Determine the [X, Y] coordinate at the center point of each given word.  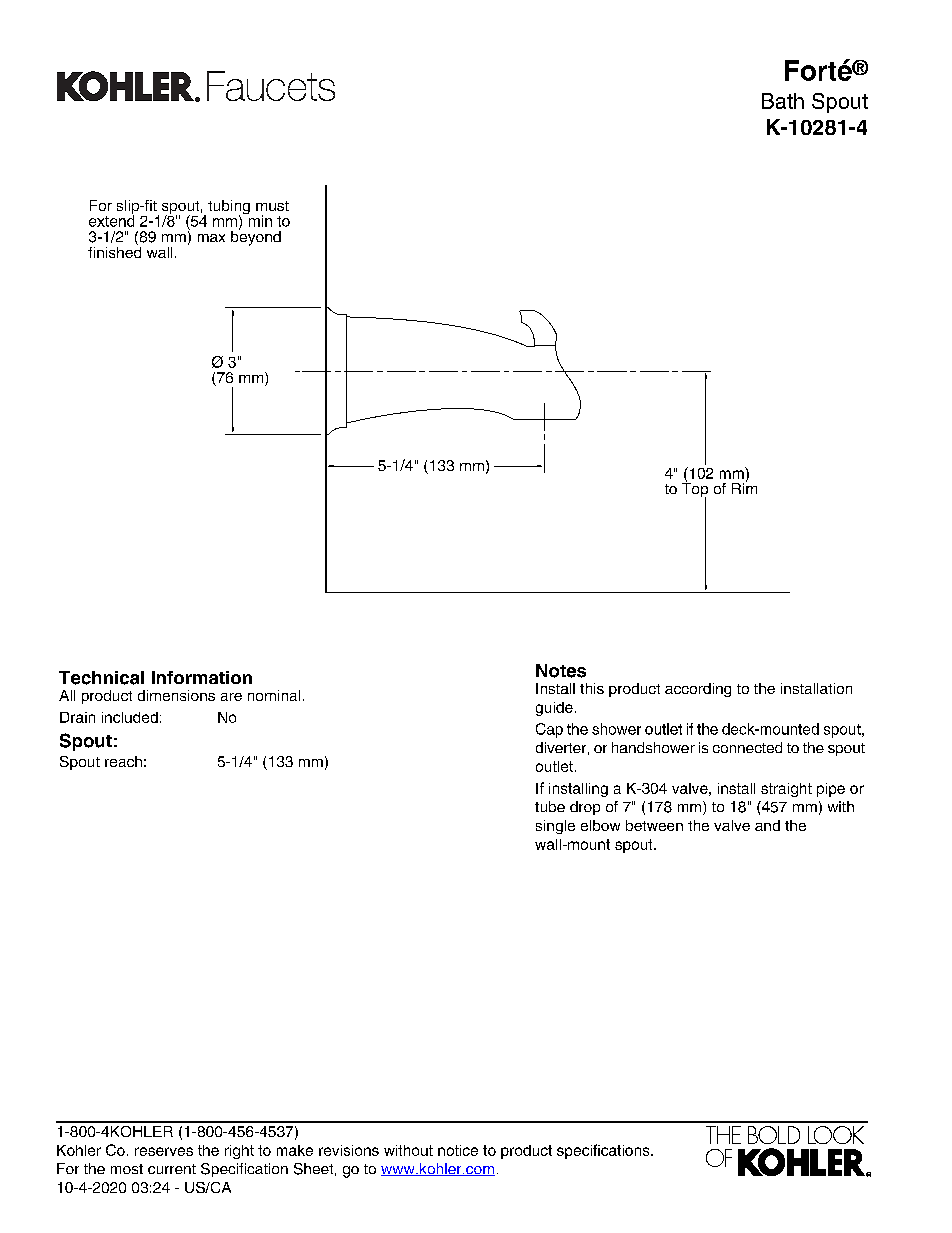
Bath [783, 101]
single [555, 827]
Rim [744, 487]
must [272, 206]
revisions [349, 1150]
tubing [229, 208]
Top [695, 490]
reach [123, 761]
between [654, 825]
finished [114, 251]
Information [202, 677]
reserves [164, 1151]
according [698, 690]
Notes [561, 671]
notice [458, 1150]
